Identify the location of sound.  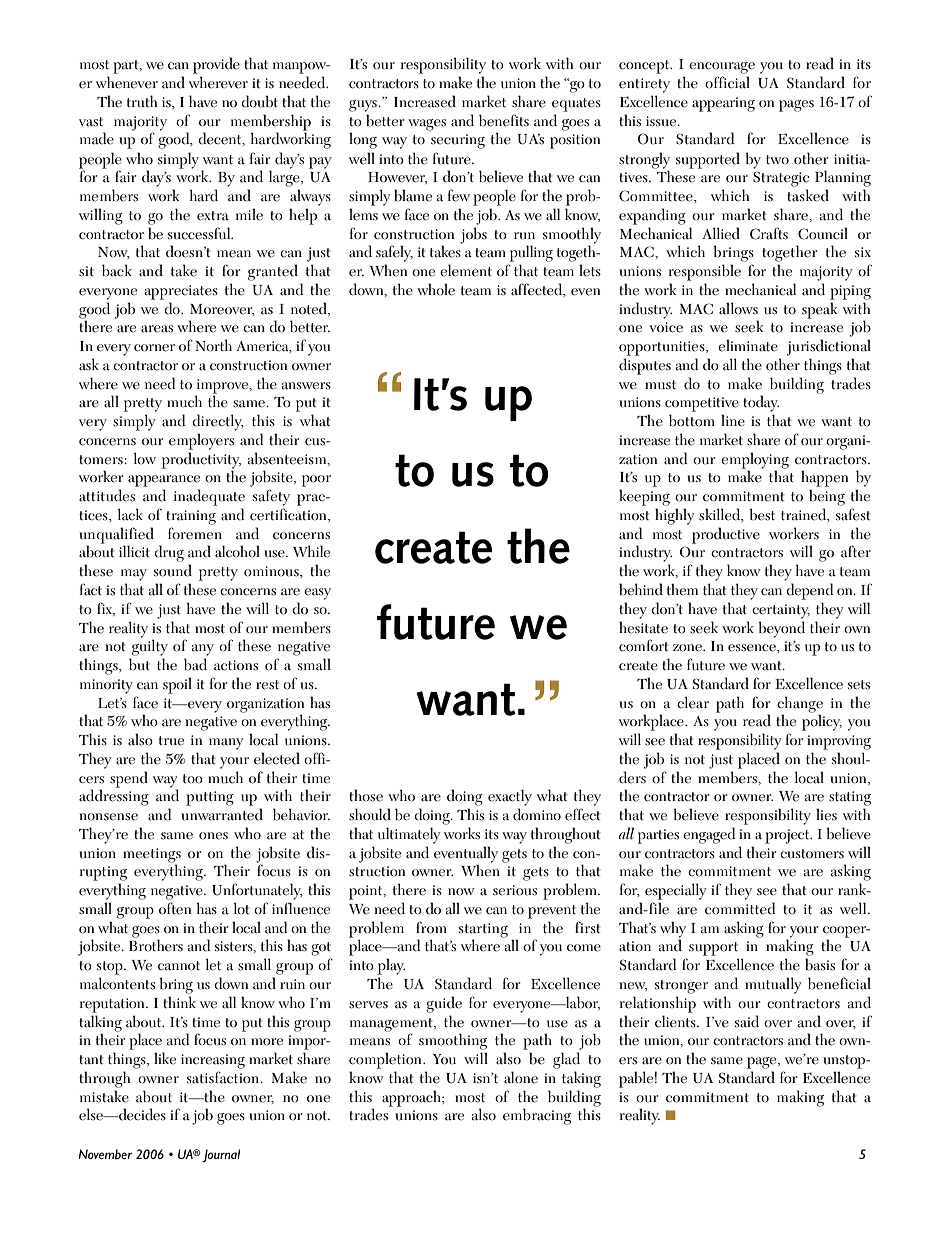
(173, 570).
